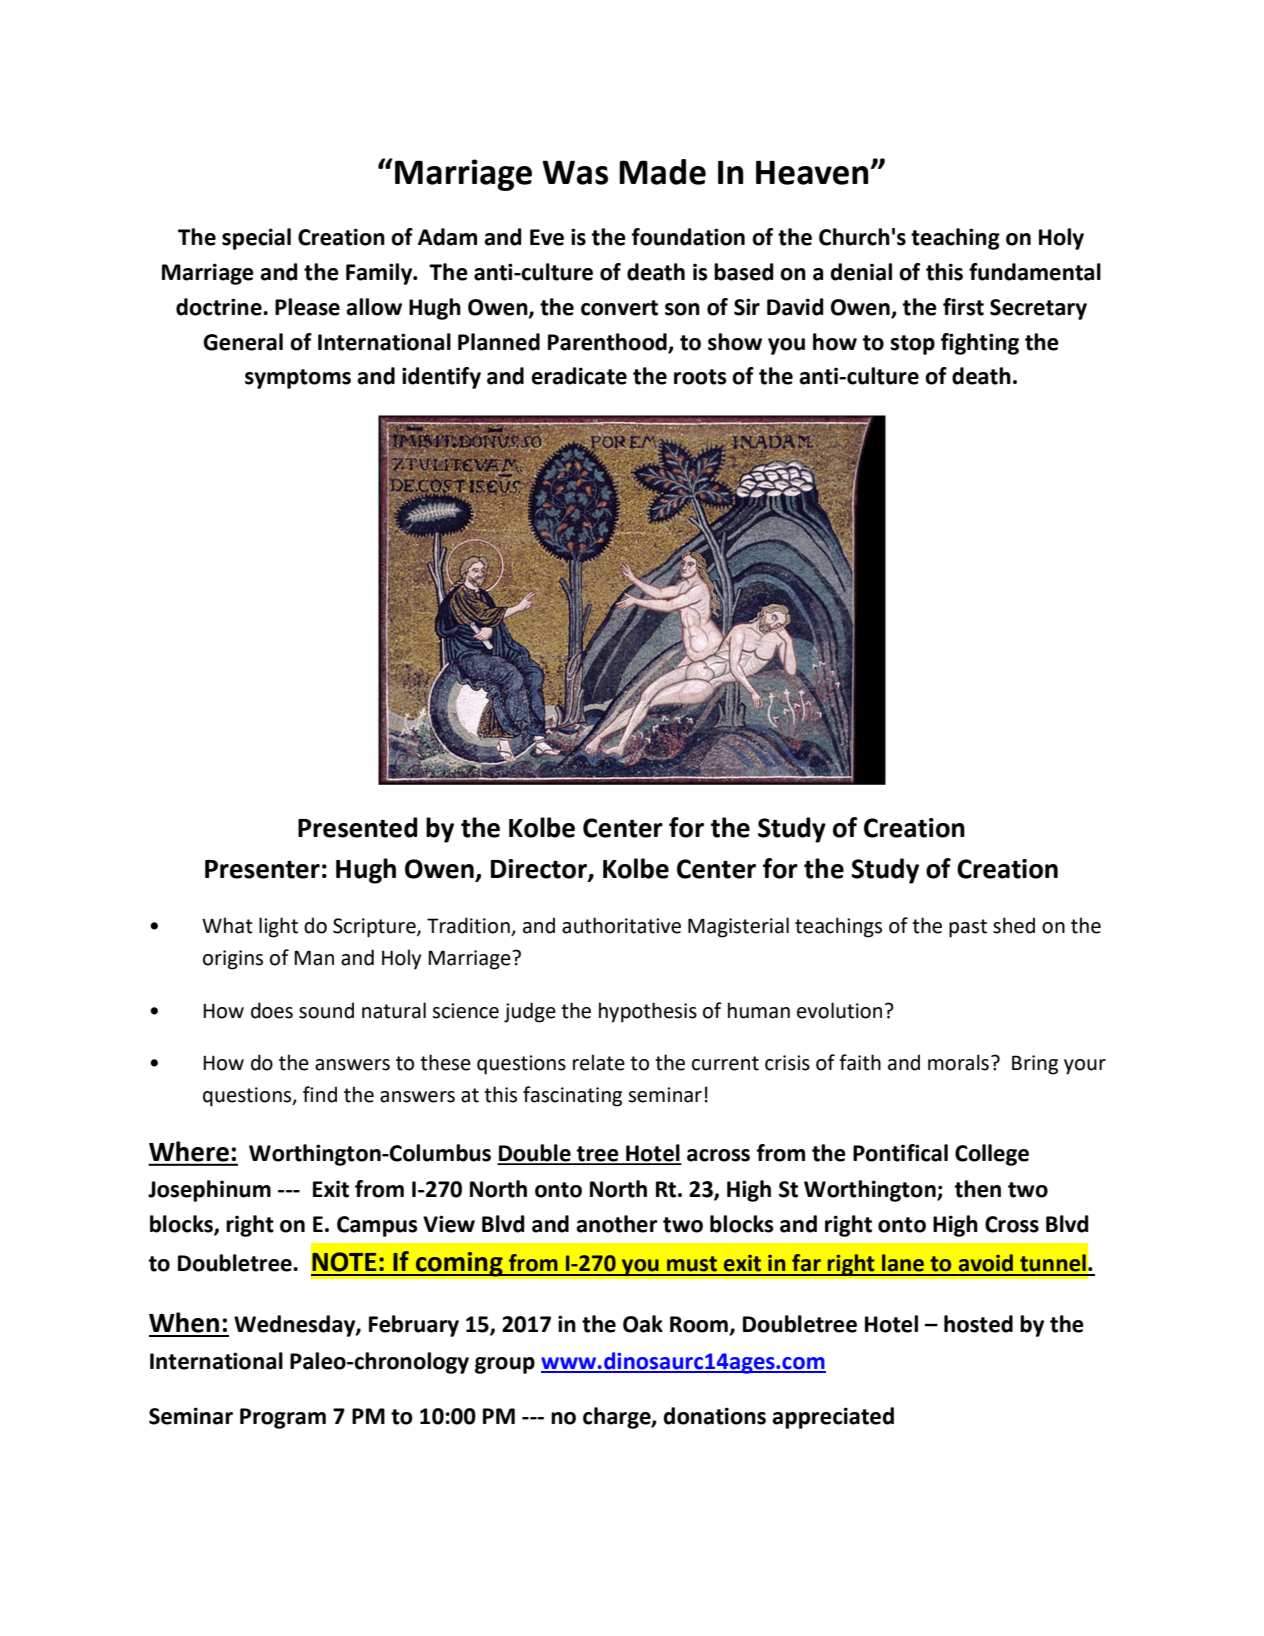 This screenshot has width=1264, height=1636. I want to click on special, so click(256, 239).
